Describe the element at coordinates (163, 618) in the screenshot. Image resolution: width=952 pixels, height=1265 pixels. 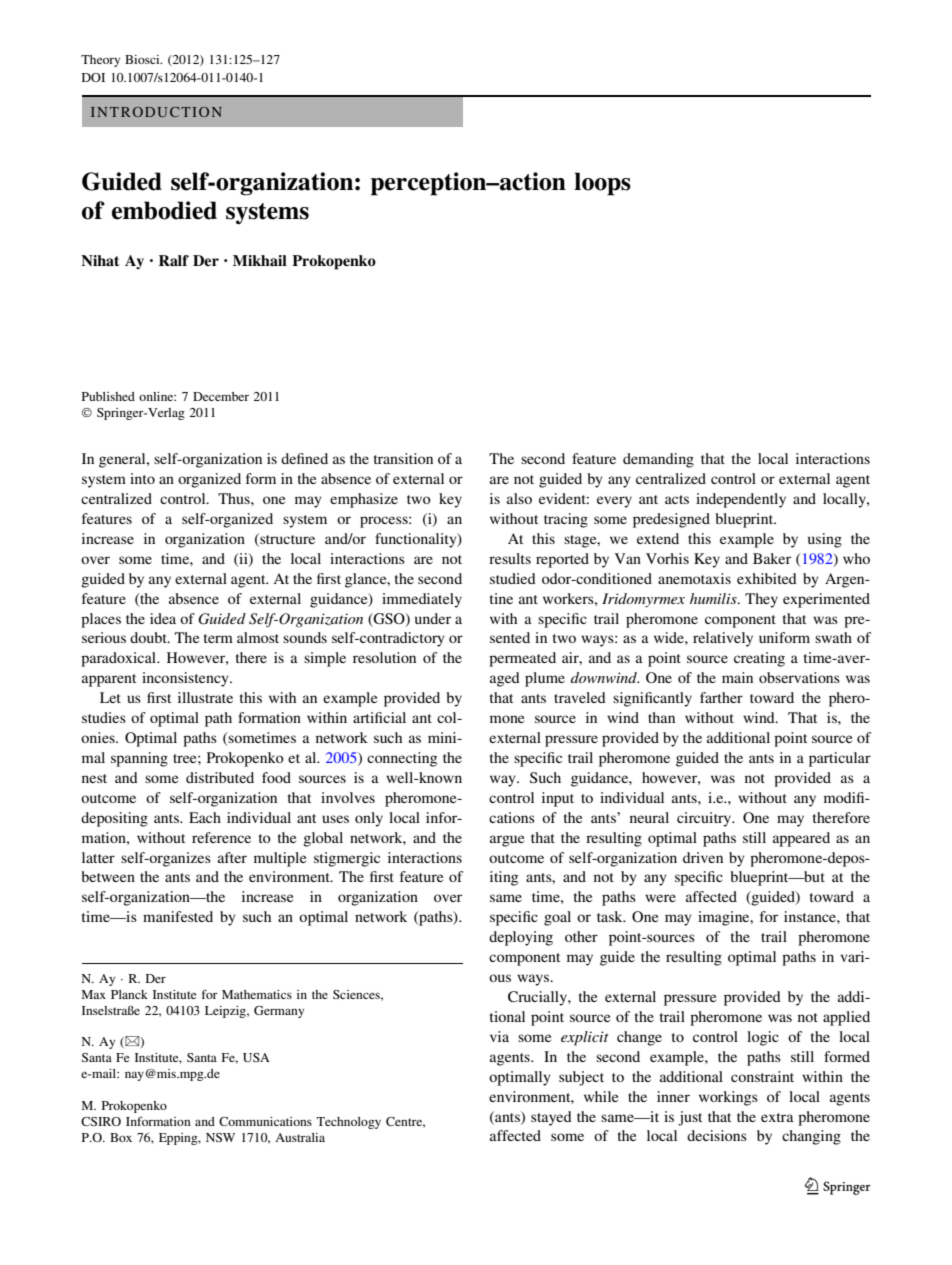
I see `idea` at that location.
